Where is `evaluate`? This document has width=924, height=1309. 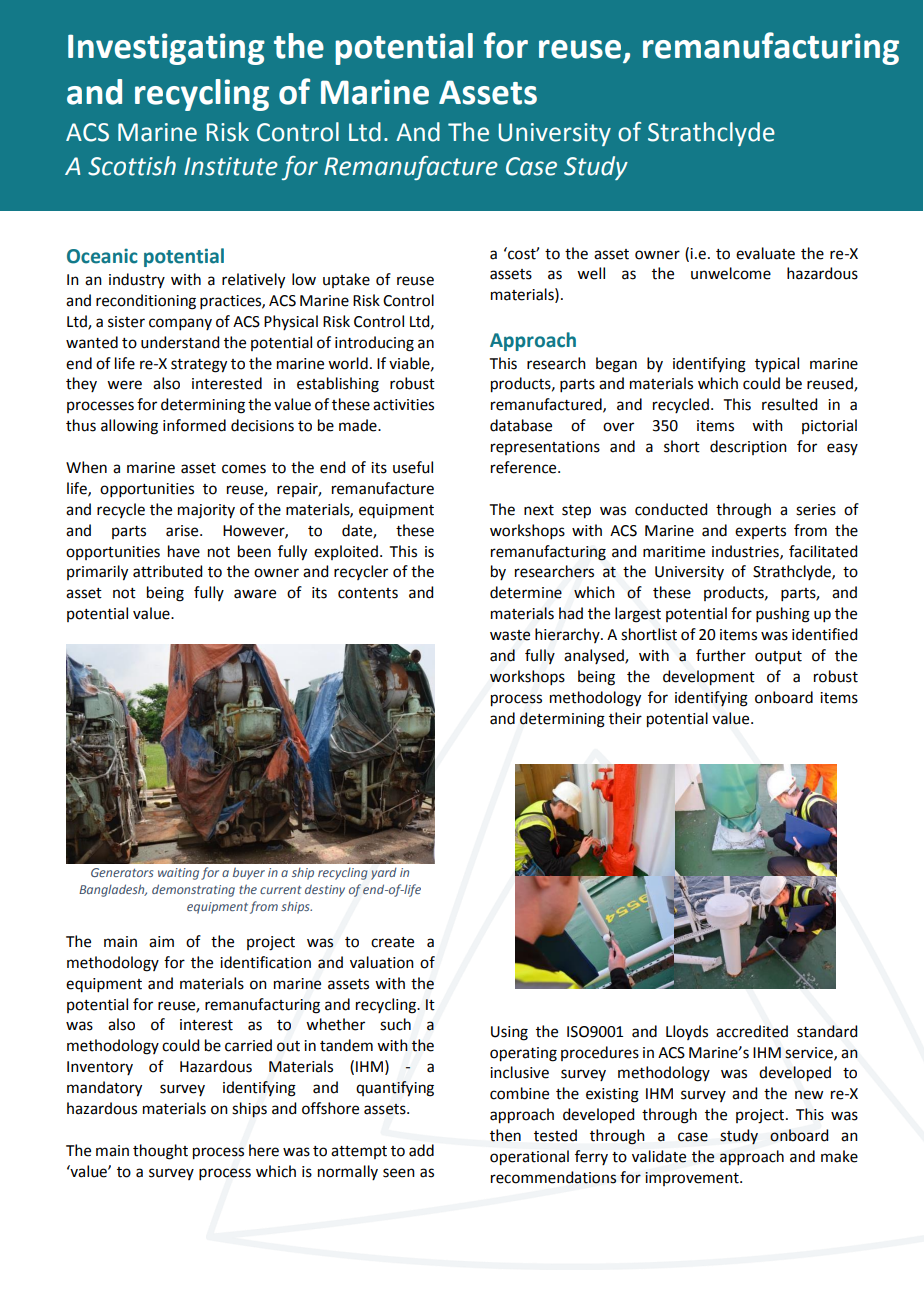 evaluate is located at coordinates (765, 253).
